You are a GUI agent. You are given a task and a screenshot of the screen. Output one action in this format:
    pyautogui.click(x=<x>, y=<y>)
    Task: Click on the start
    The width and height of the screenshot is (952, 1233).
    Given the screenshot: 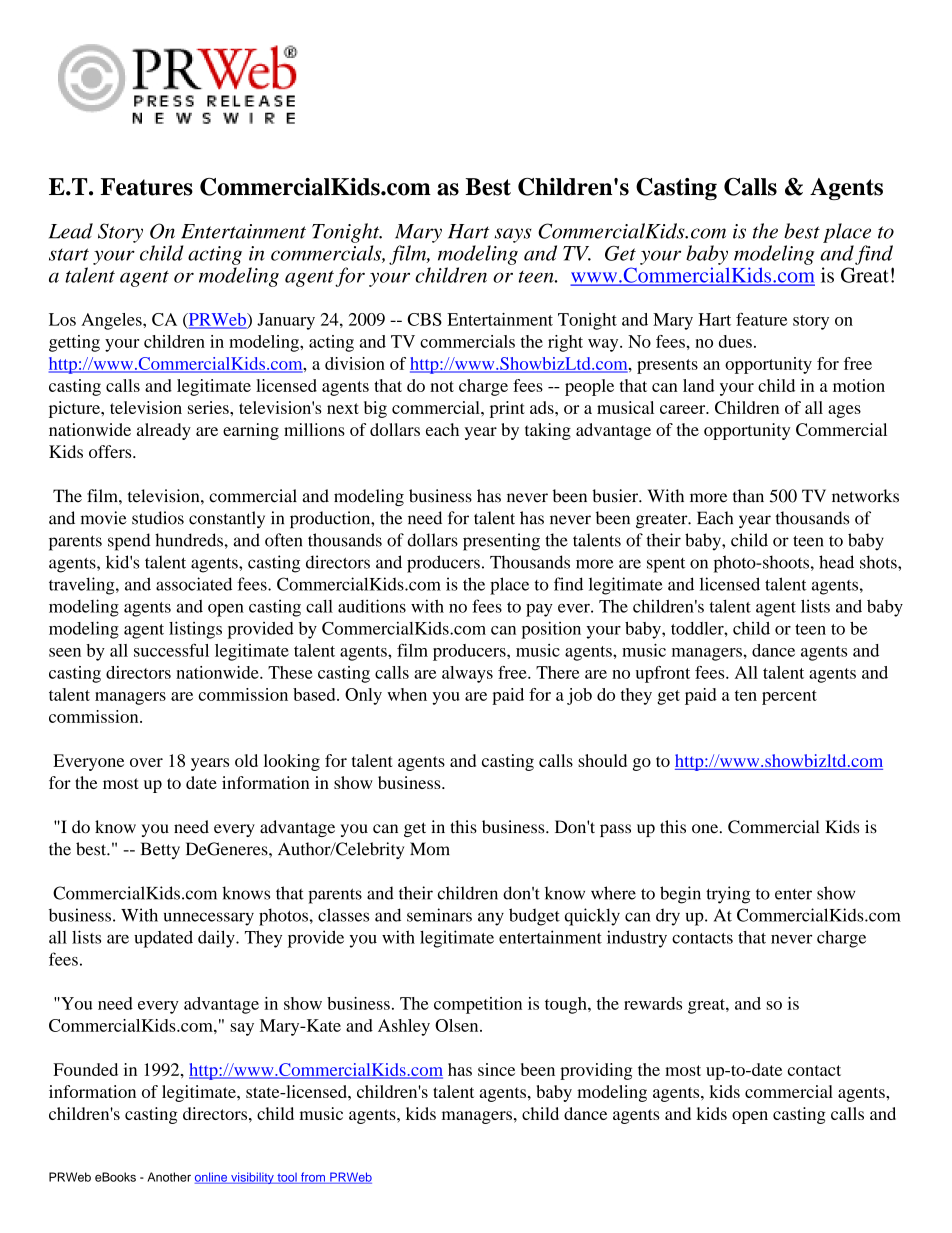 What is the action you would take?
    pyautogui.click(x=69, y=254)
